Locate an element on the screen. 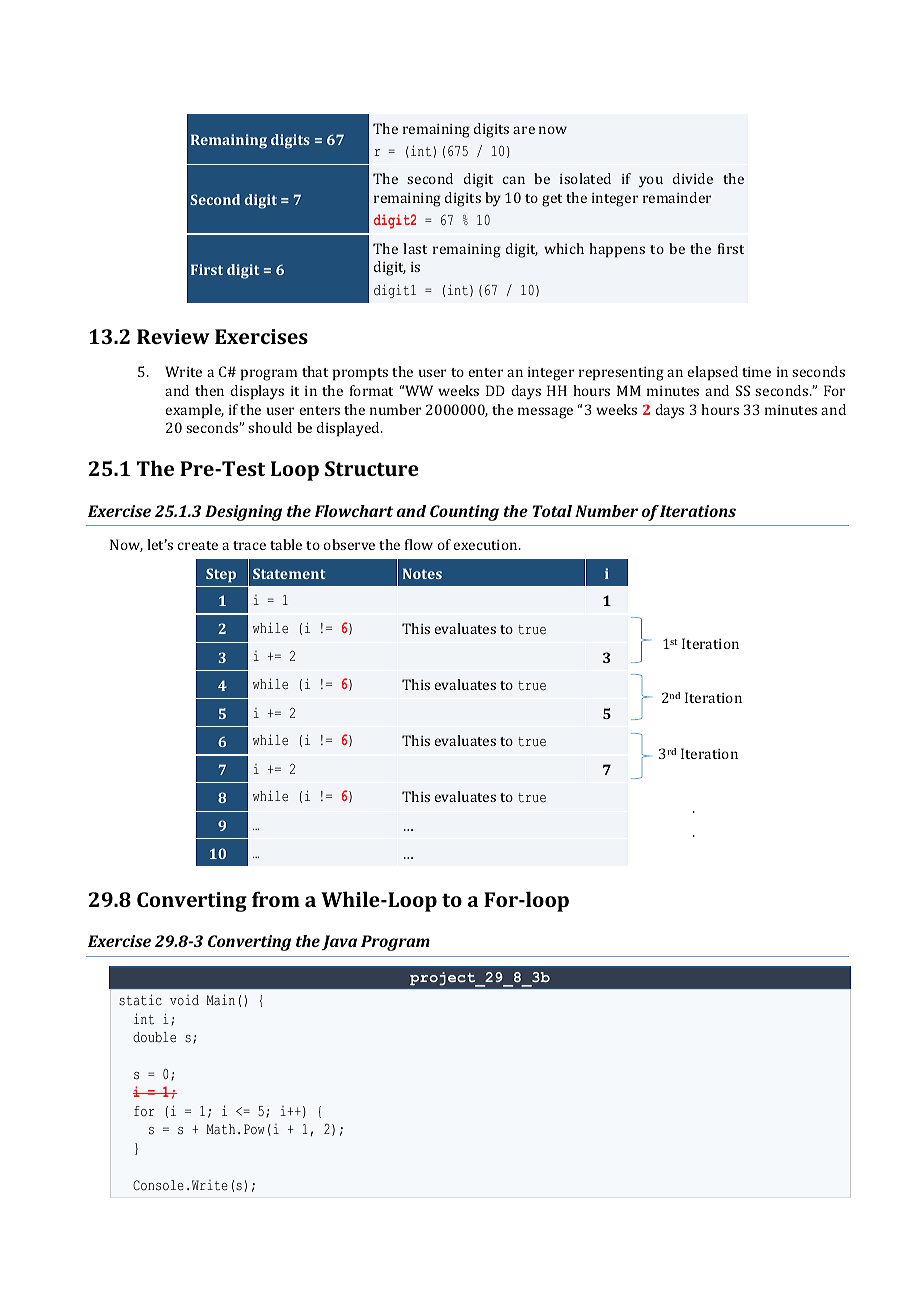  last is located at coordinates (415, 248).
